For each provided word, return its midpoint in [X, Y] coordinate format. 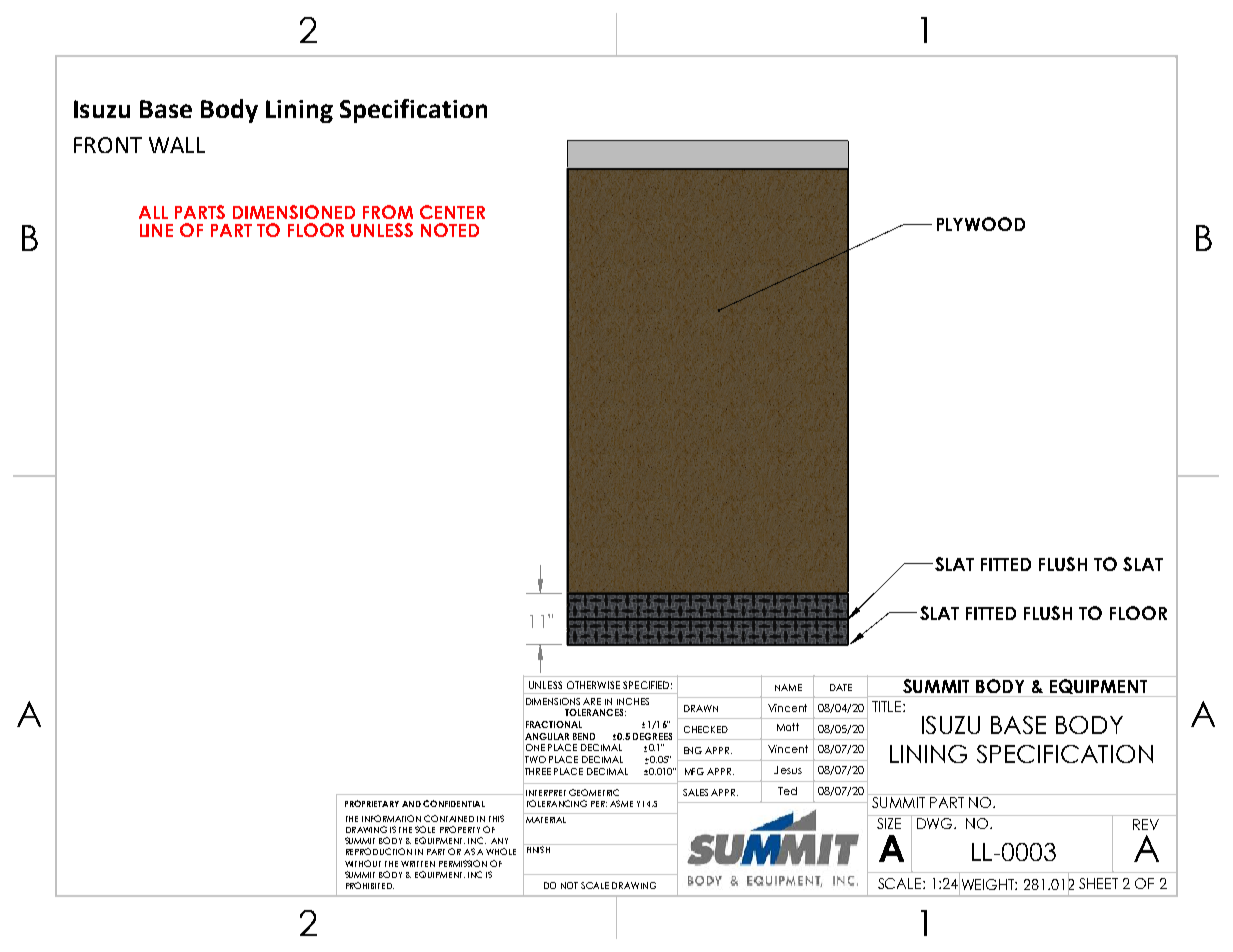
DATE [841, 687]
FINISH [538, 848]
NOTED [450, 230]
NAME [788, 687]
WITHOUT [363, 863]
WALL [177, 145]
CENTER [452, 212]
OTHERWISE [593, 685]
